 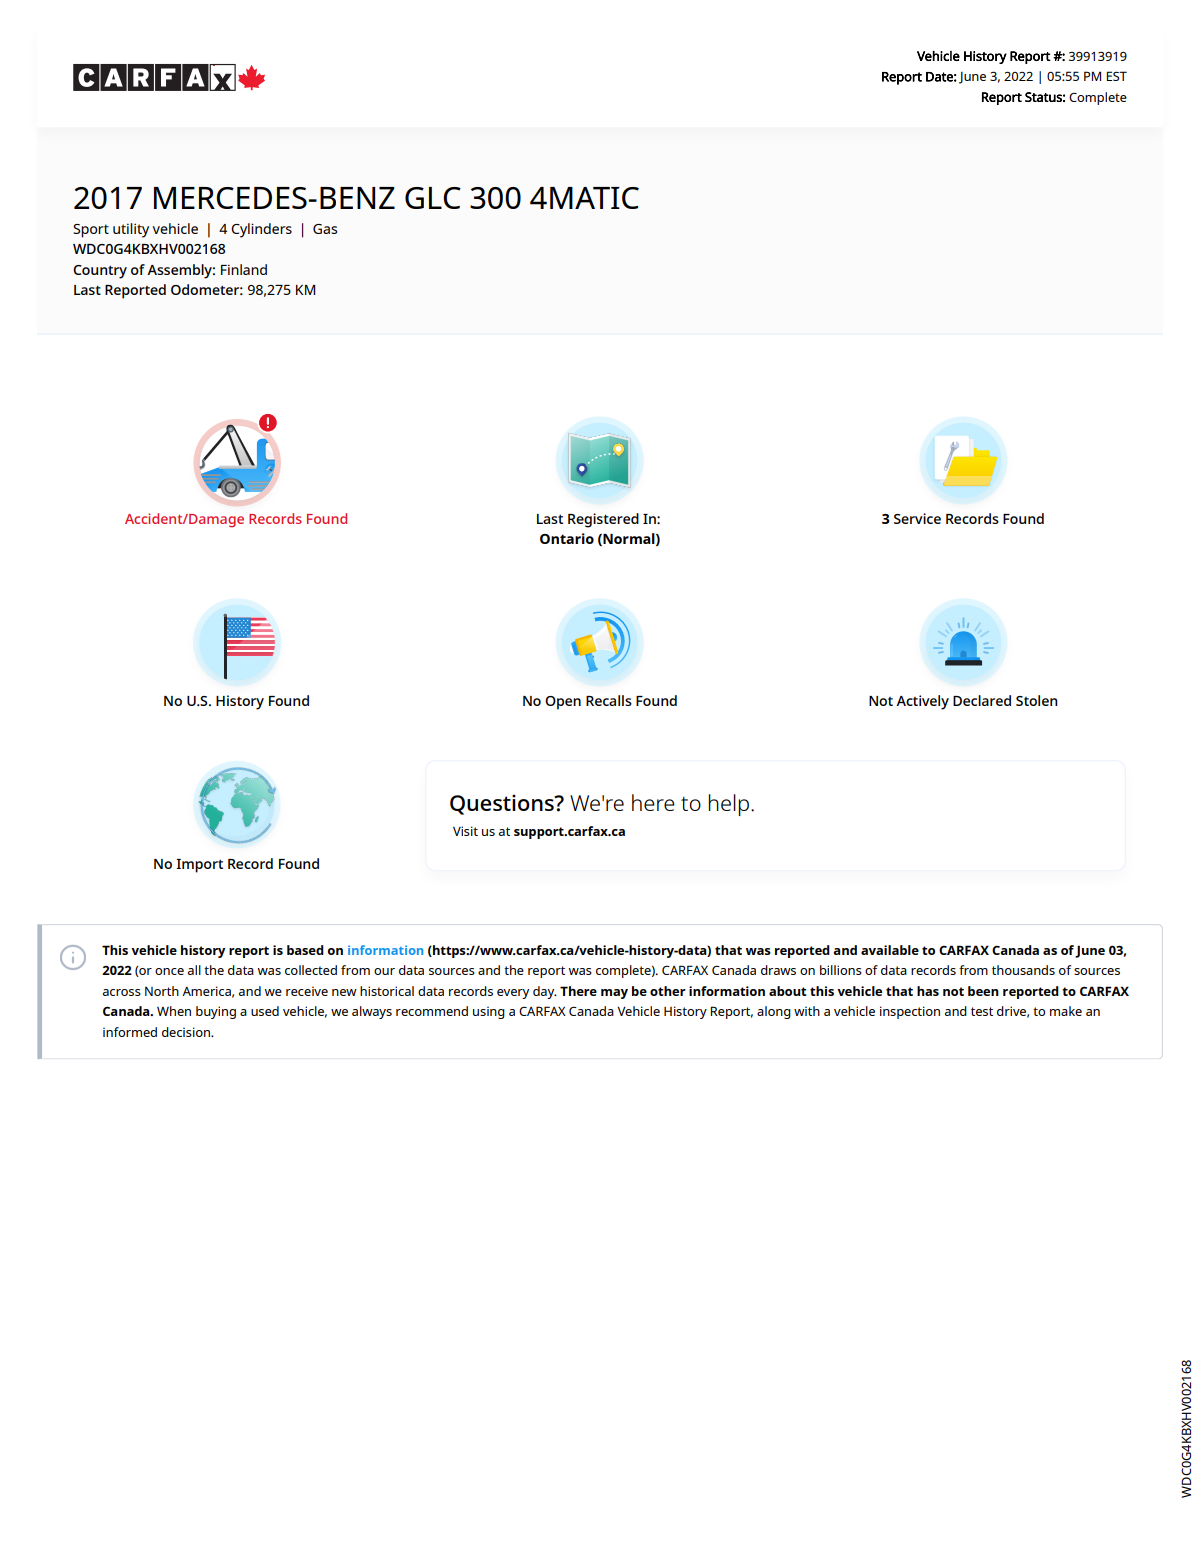 I want to click on buying, so click(x=216, y=1012).
